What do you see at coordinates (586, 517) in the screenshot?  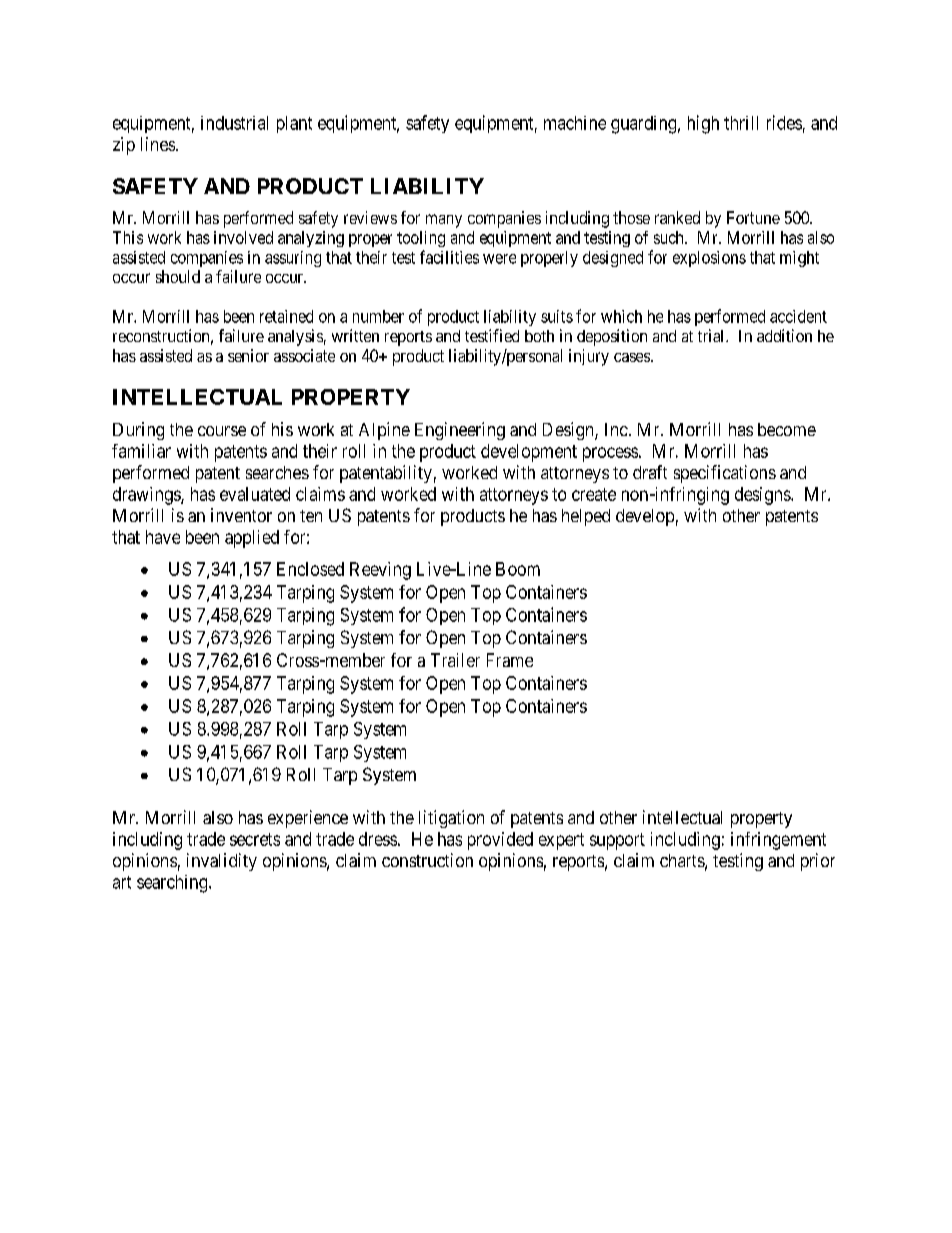 I see `helped` at bounding box center [586, 517].
